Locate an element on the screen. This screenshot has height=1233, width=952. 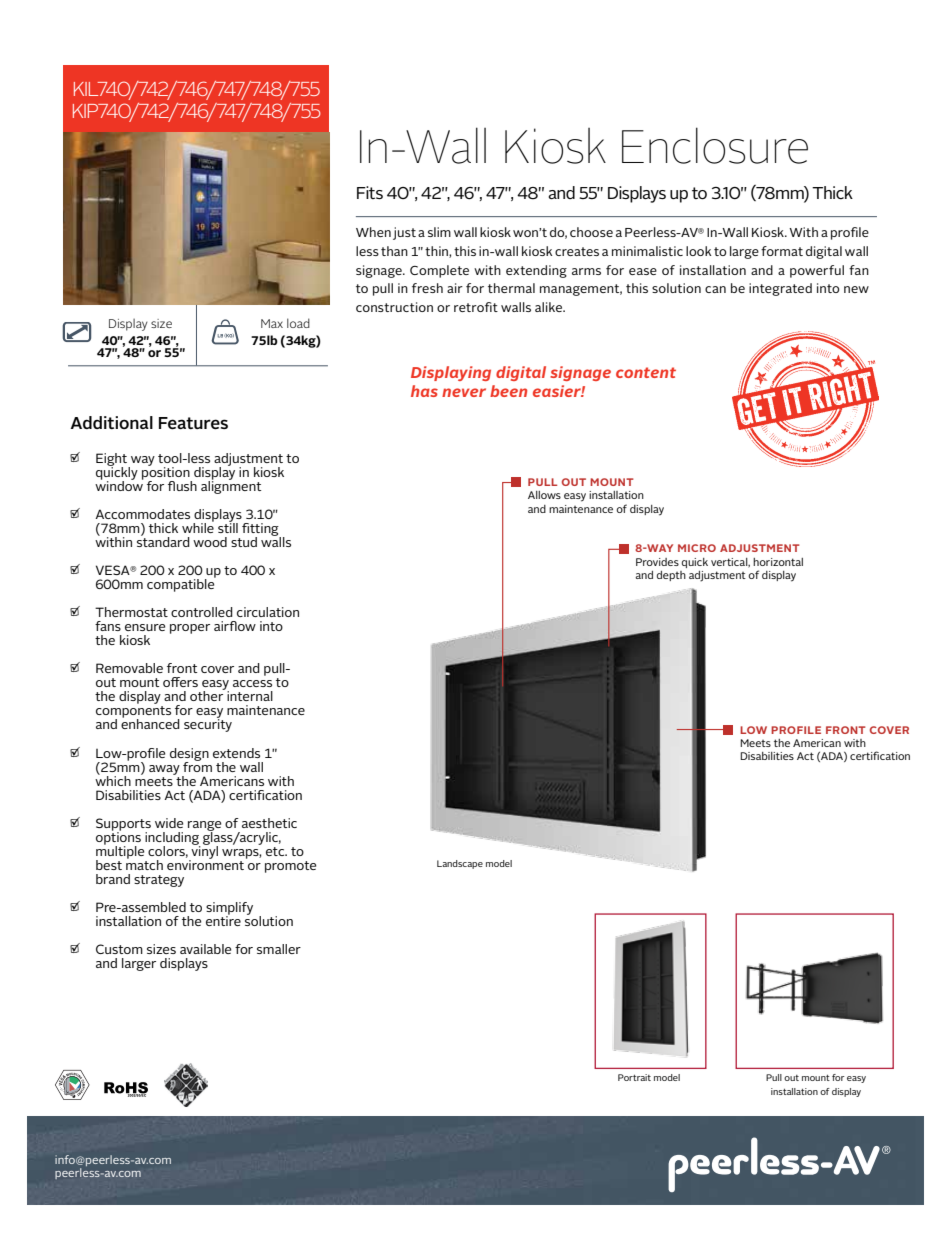
Landscape is located at coordinates (460, 864).
